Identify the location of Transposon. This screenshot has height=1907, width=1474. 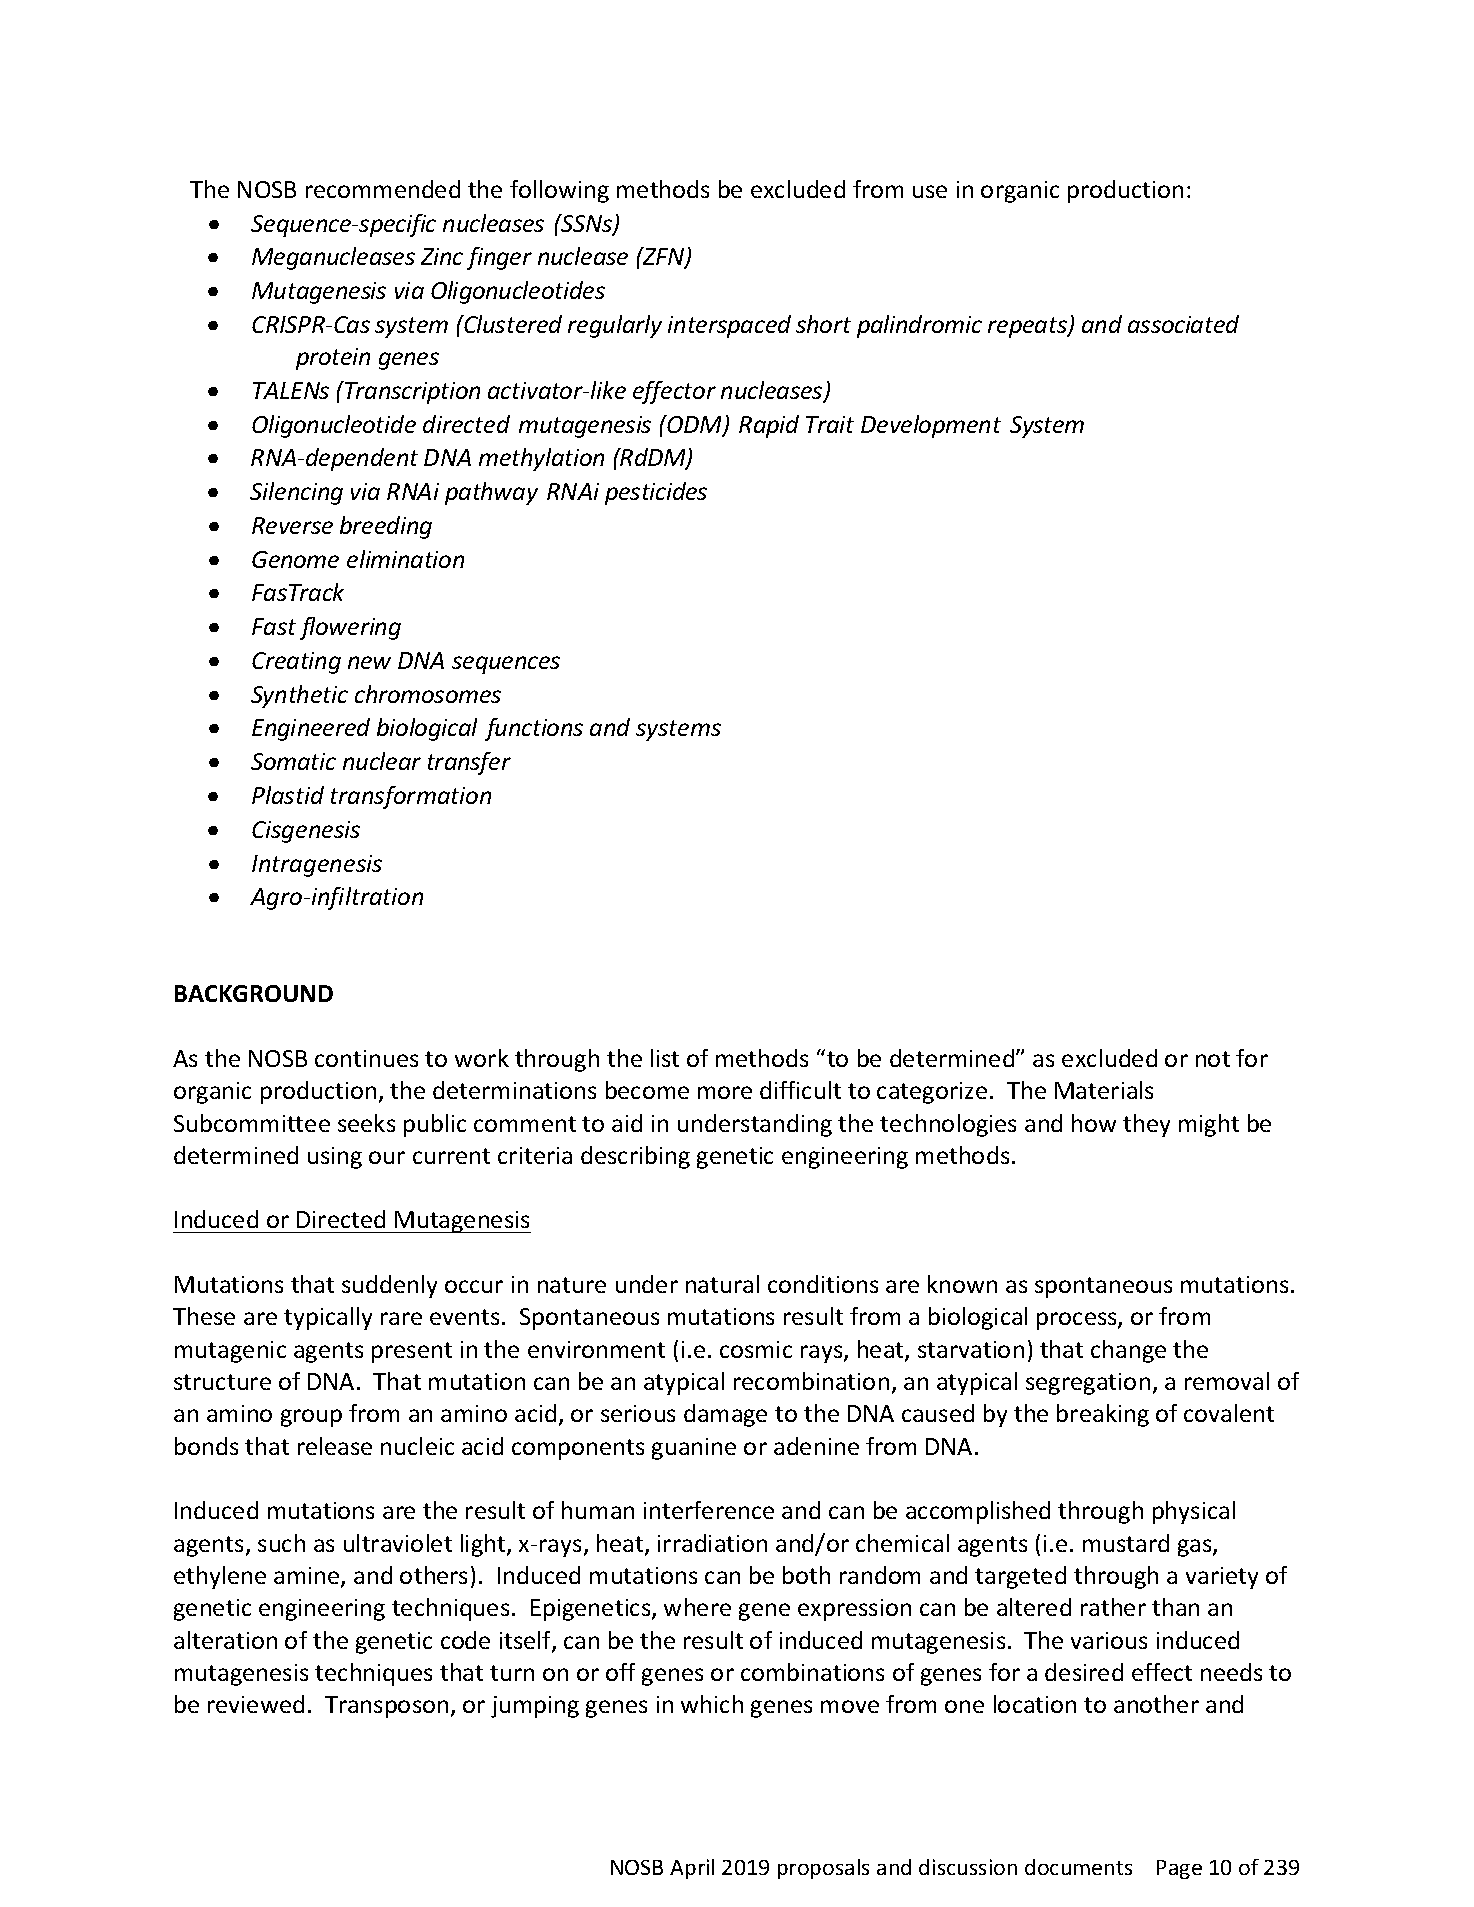
(386, 1707).
